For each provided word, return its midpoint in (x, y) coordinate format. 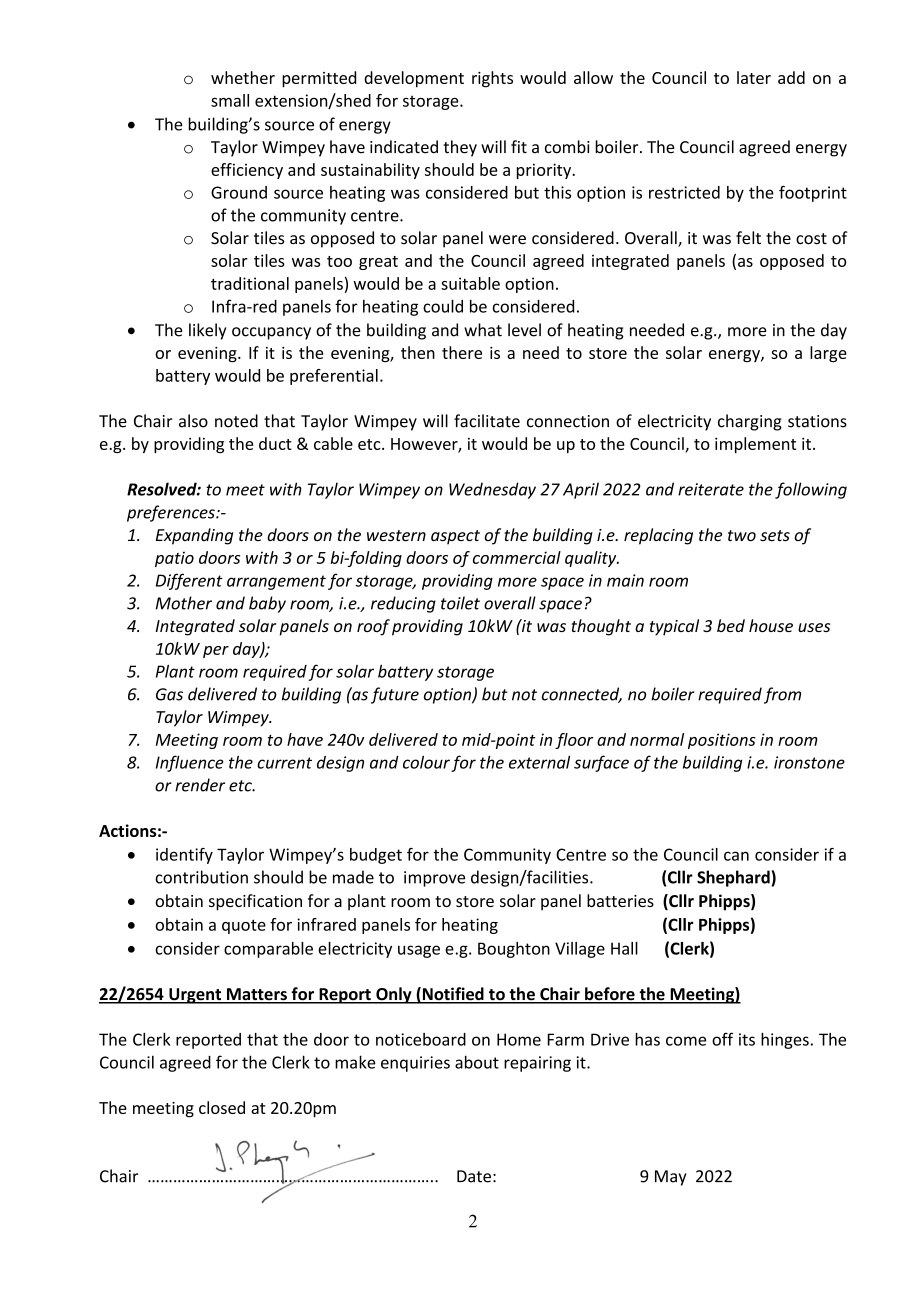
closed (222, 1107)
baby (267, 604)
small (230, 100)
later (754, 77)
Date (474, 1176)
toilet (460, 603)
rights (492, 79)
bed (731, 625)
